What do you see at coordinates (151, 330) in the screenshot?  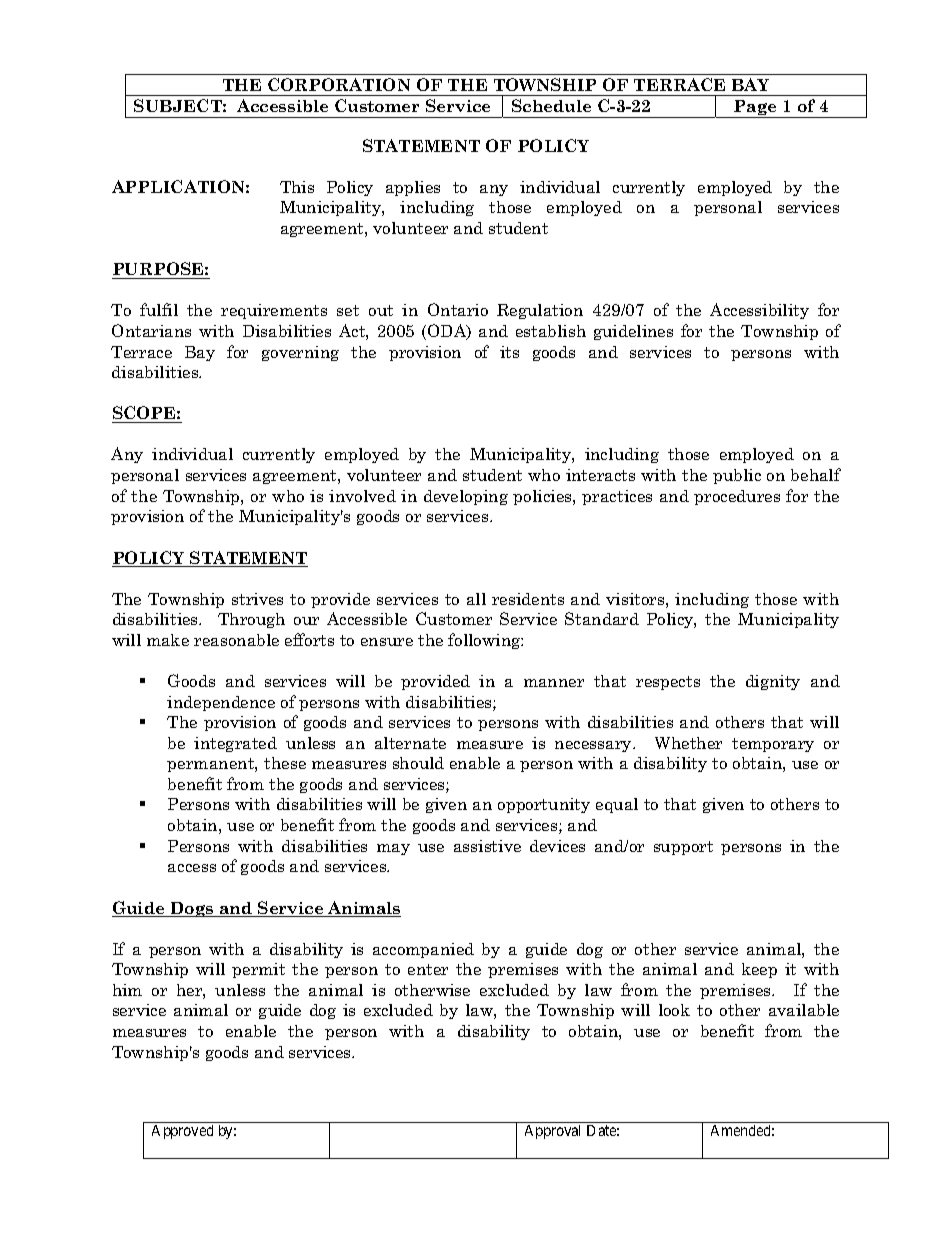 I see `Ontarians` at bounding box center [151, 330].
